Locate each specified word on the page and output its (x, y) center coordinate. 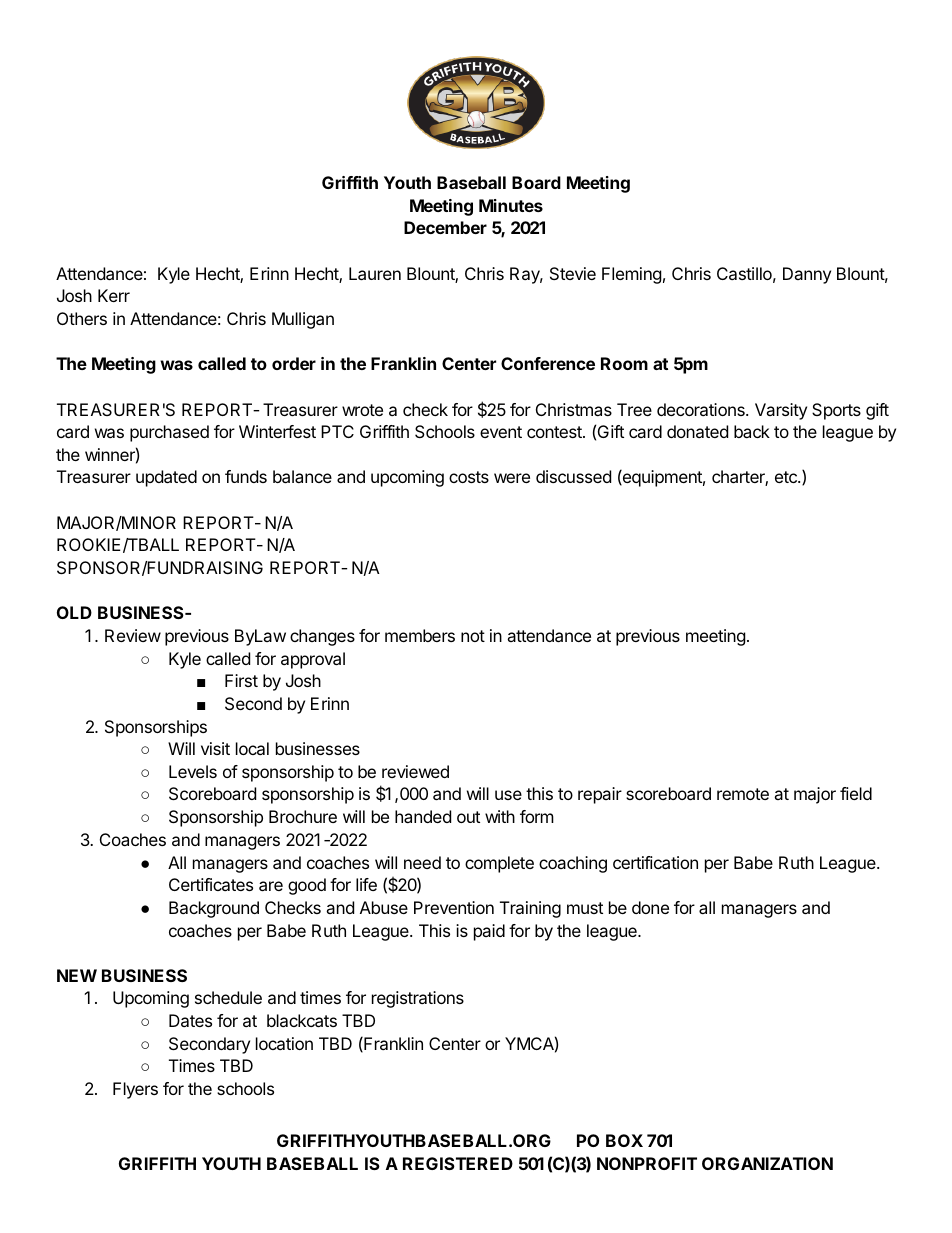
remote (743, 794)
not (473, 636)
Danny (807, 275)
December (445, 227)
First (241, 680)
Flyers (135, 1090)
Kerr (114, 295)
